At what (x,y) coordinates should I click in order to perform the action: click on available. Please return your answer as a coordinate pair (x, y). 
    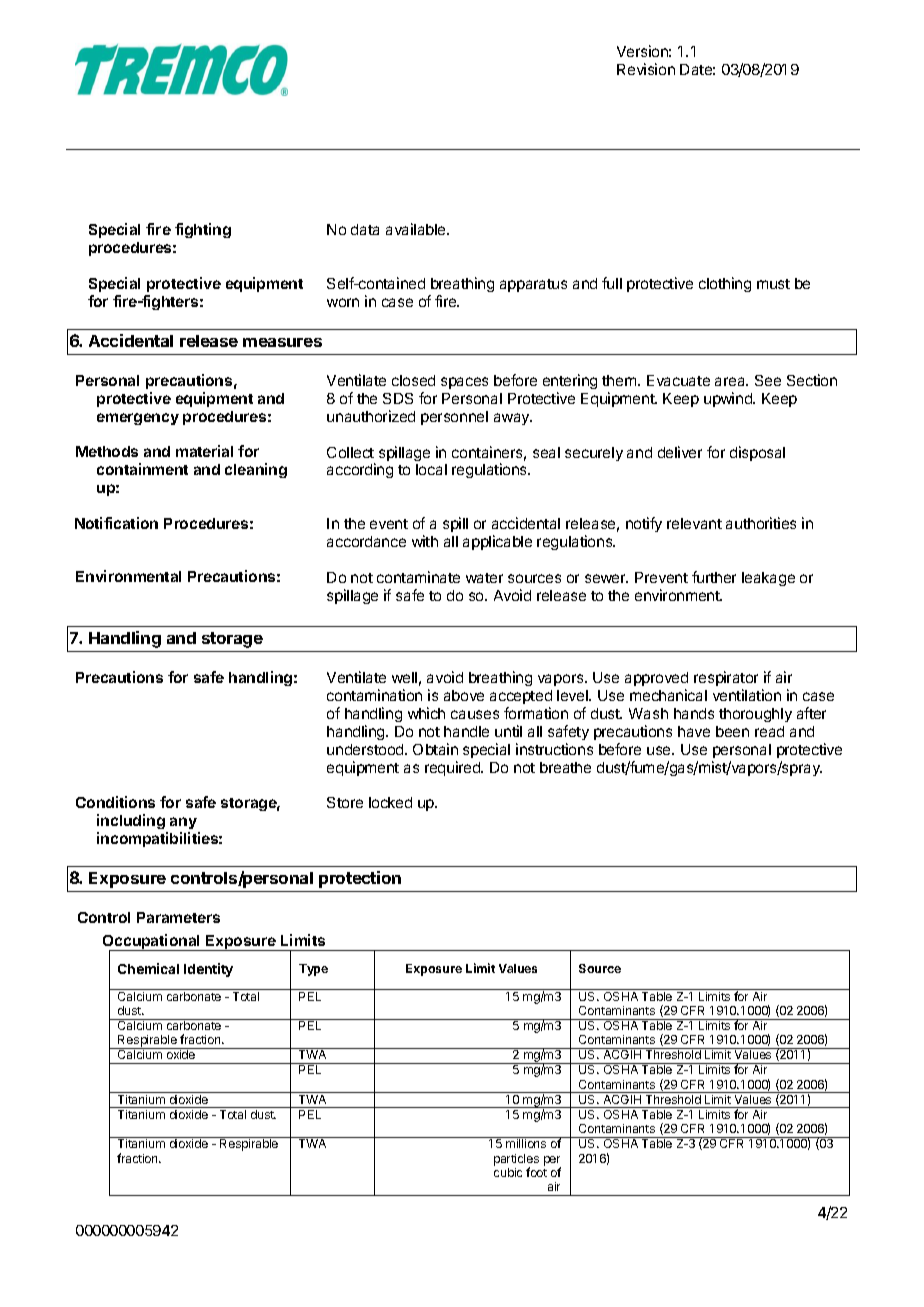
    Looking at the image, I should click on (417, 229).
